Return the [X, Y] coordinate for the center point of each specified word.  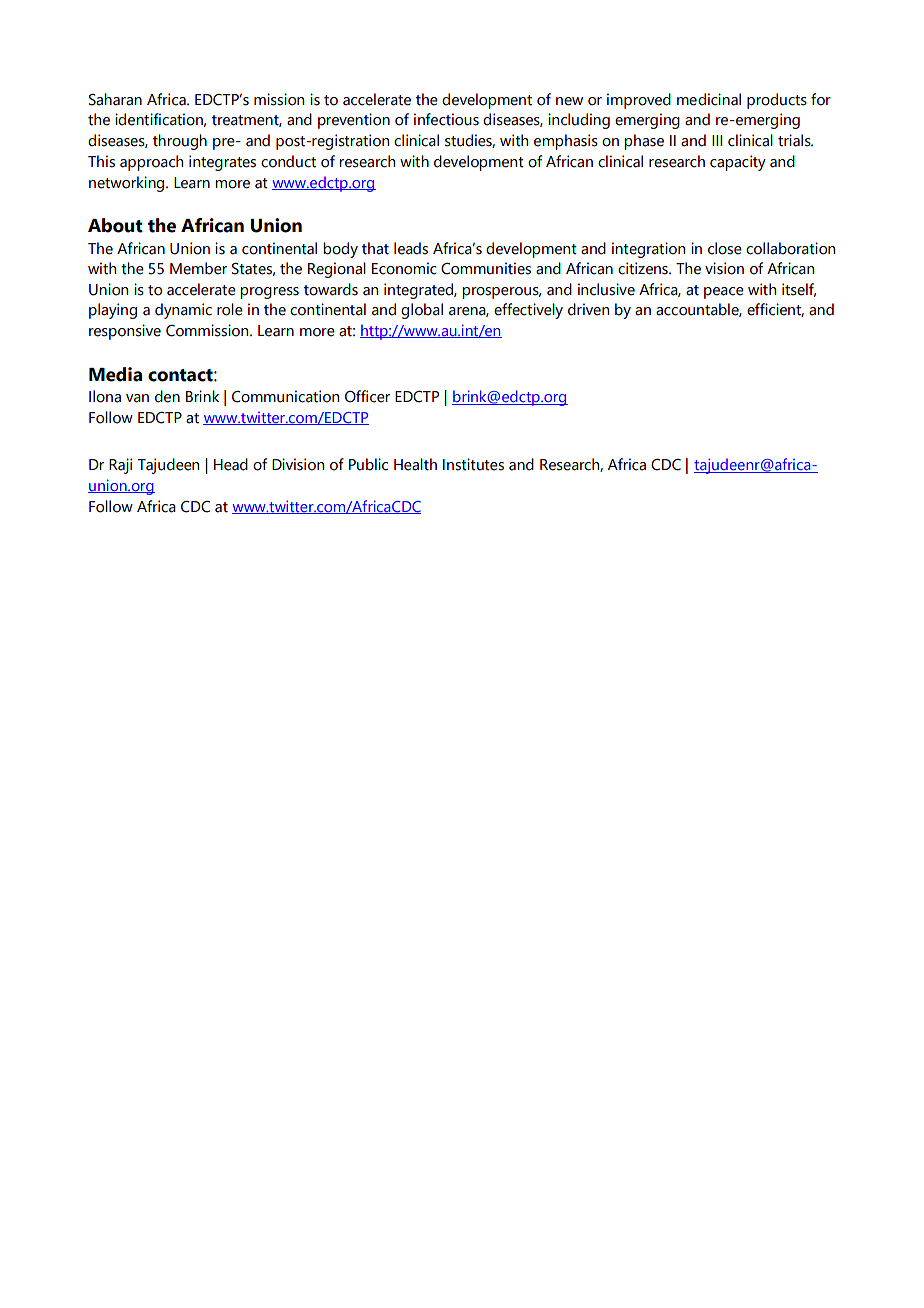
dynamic [183, 311]
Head [231, 464]
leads [411, 248]
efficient [775, 310]
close [725, 248]
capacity [738, 163]
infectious [446, 119]
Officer [367, 396]
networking [128, 184]
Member [198, 268]
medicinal [709, 99]
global [422, 311]
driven [588, 309]
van [137, 398]
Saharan [115, 99]
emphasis [566, 142]
